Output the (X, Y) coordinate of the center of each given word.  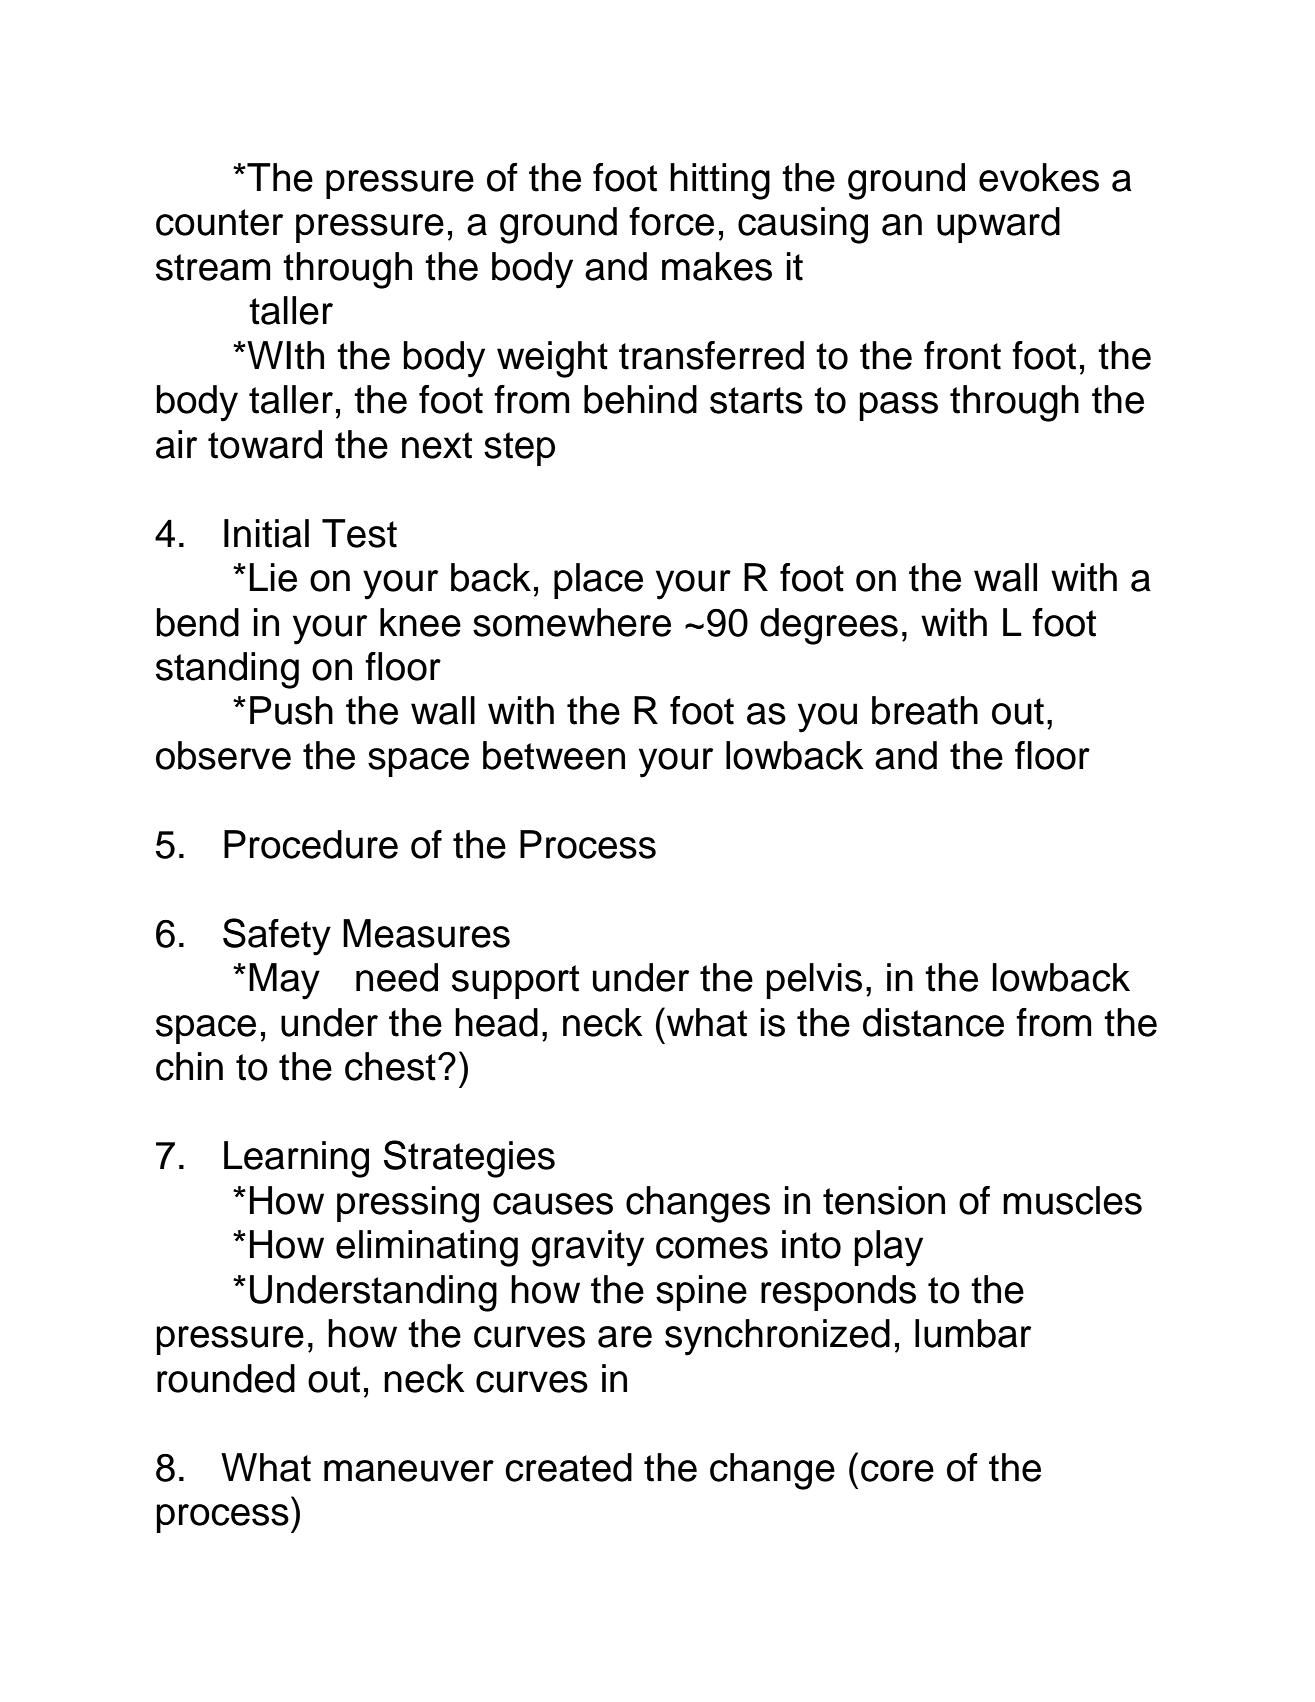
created (568, 1467)
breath (925, 710)
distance (933, 1022)
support (515, 982)
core (897, 1471)
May (284, 981)
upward (998, 225)
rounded (226, 1378)
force (671, 221)
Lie (273, 577)
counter (219, 222)
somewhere (572, 622)
